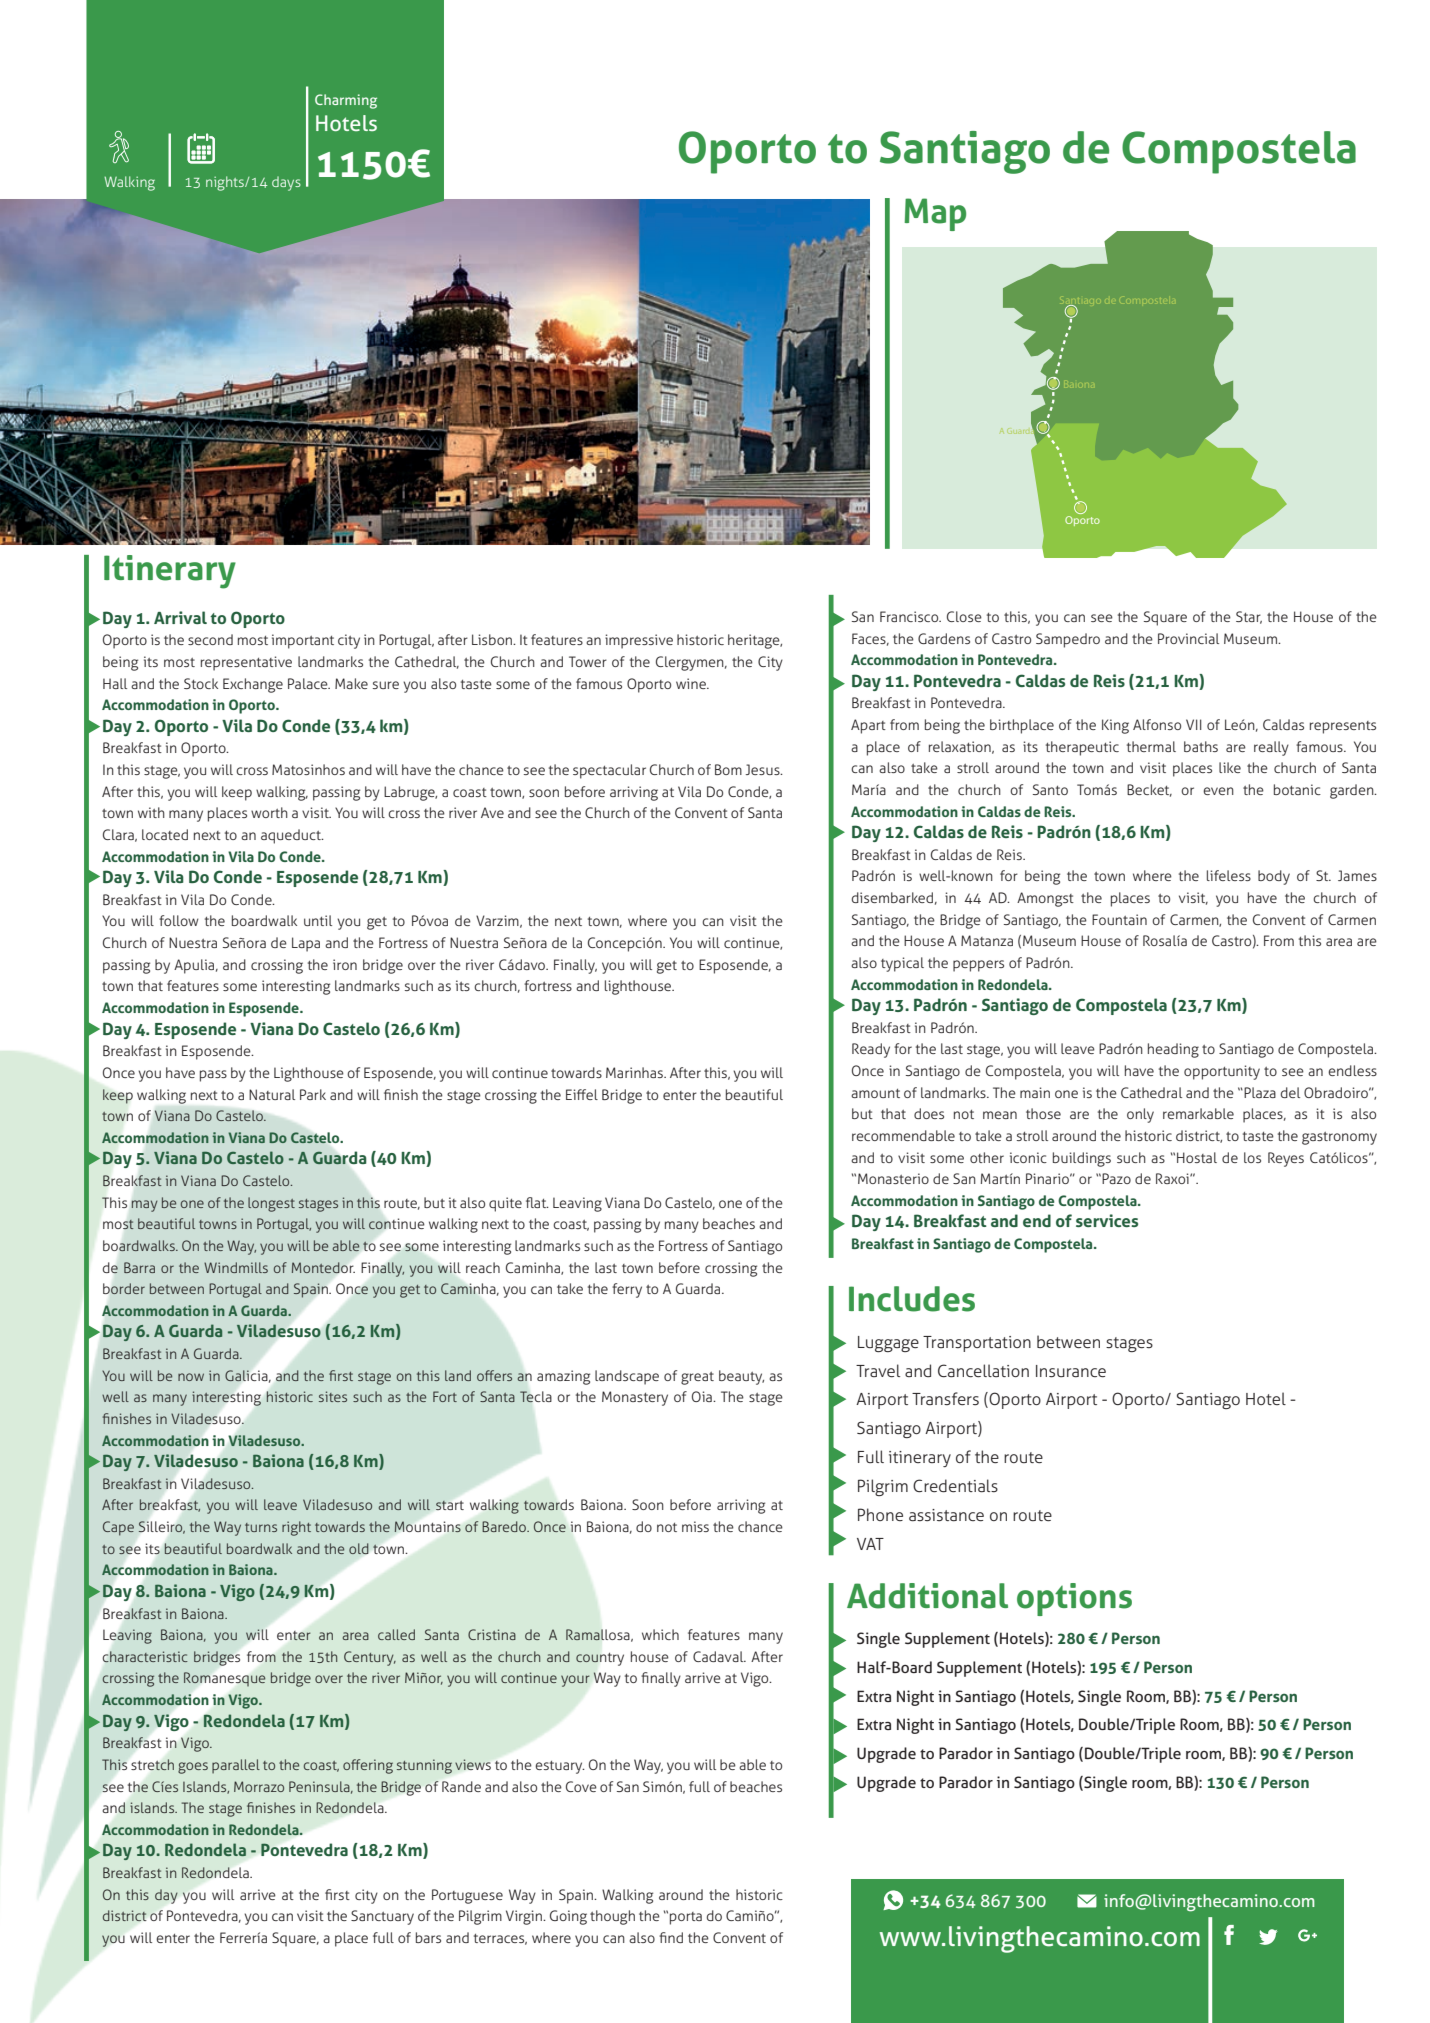 The width and height of the screenshot is (1430, 2023). What do you see at coordinates (612, 1917) in the screenshot?
I see `though` at bounding box center [612, 1917].
